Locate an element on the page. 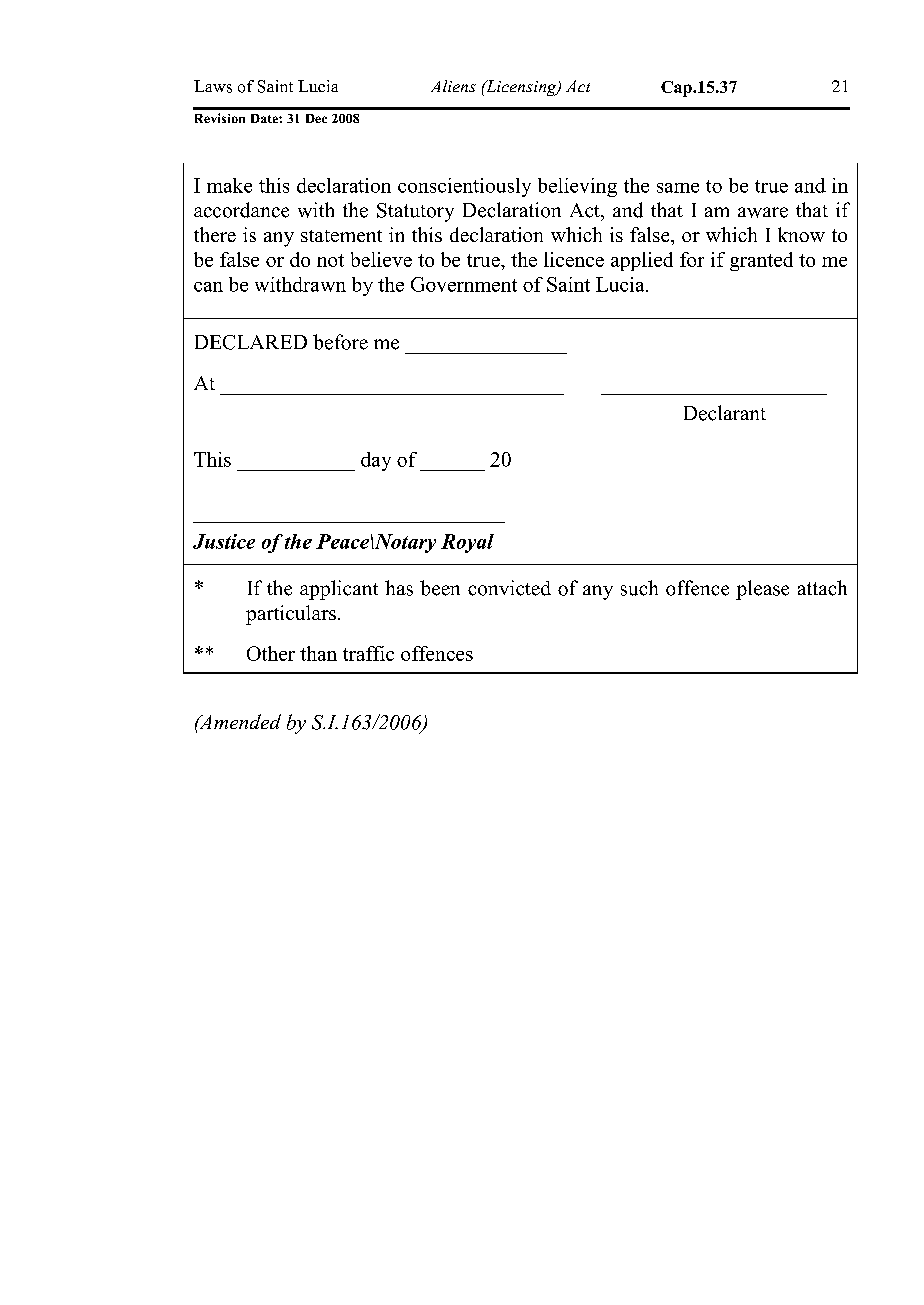 The height and width of the page is (1305, 924). Aliens is located at coordinates (453, 86).
